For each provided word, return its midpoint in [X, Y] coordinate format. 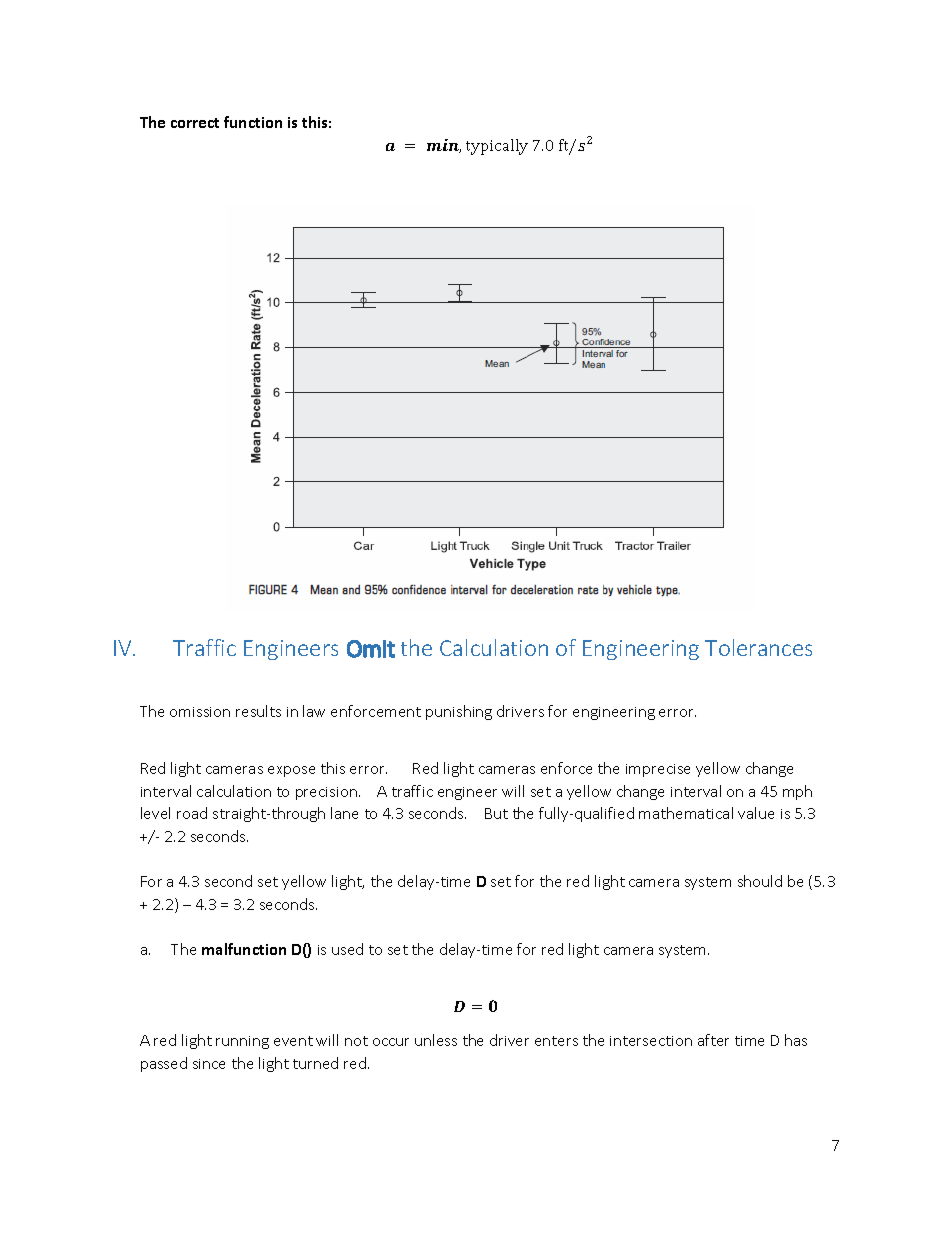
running [242, 1042]
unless [436, 1040]
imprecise [658, 770]
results [258, 711]
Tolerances [758, 647]
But [496, 813]
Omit [371, 649]
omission [200, 712]
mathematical [686, 813]
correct [195, 123]
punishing [459, 712]
